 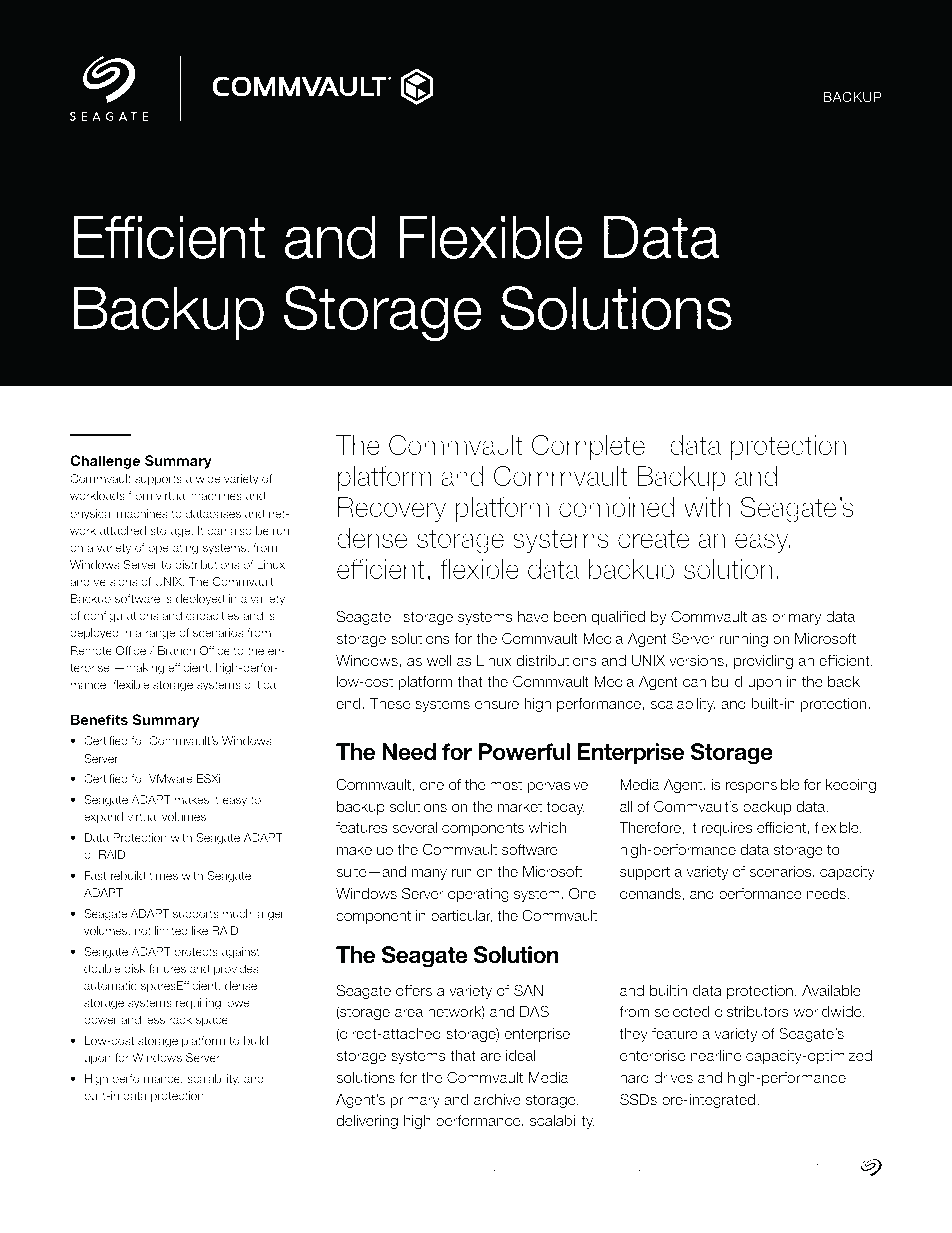 I want to click on SAUCE, so click(x=756, y=1167).
